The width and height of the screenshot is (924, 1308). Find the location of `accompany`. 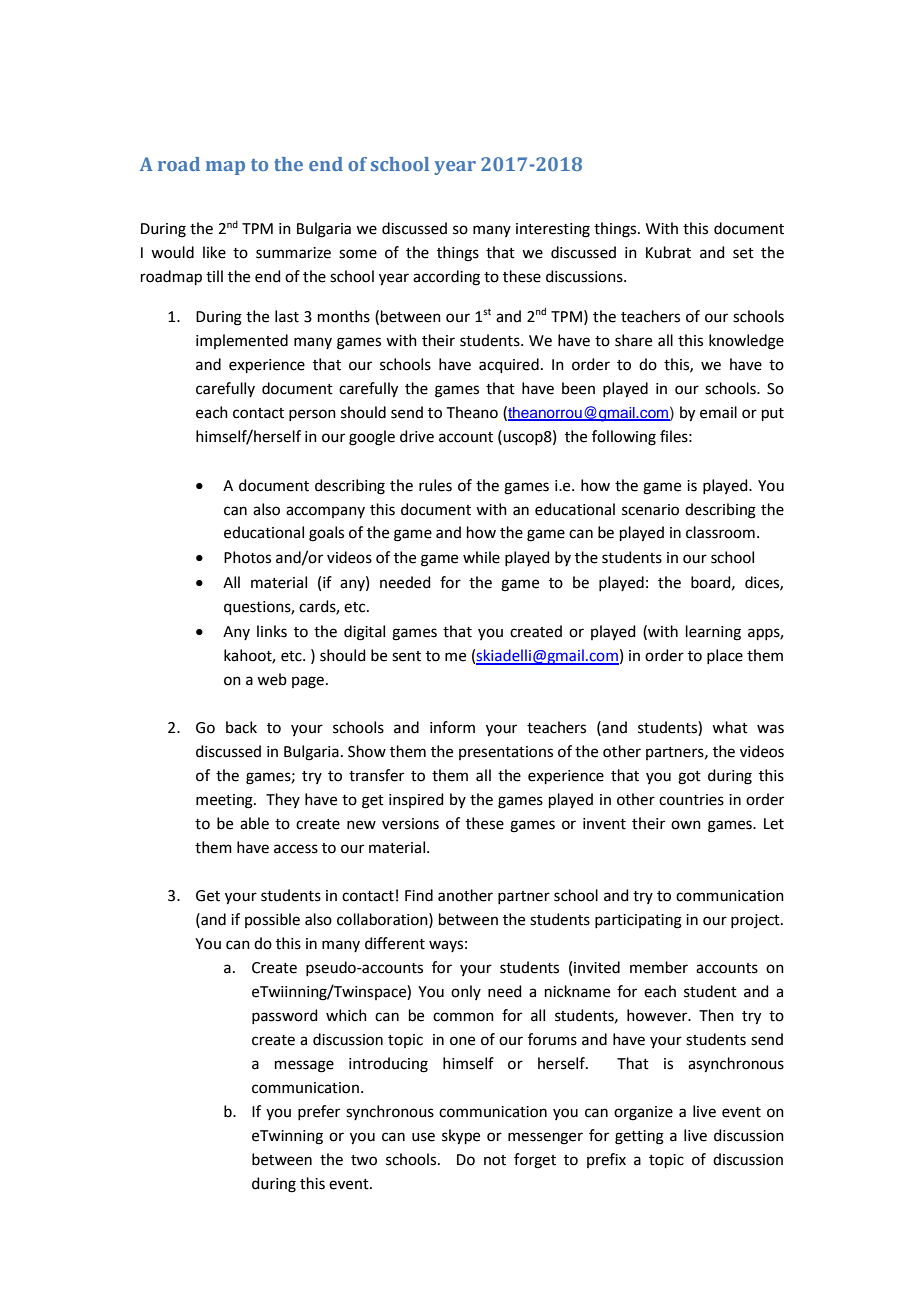

accompany is located at coordinates (325, 512).
